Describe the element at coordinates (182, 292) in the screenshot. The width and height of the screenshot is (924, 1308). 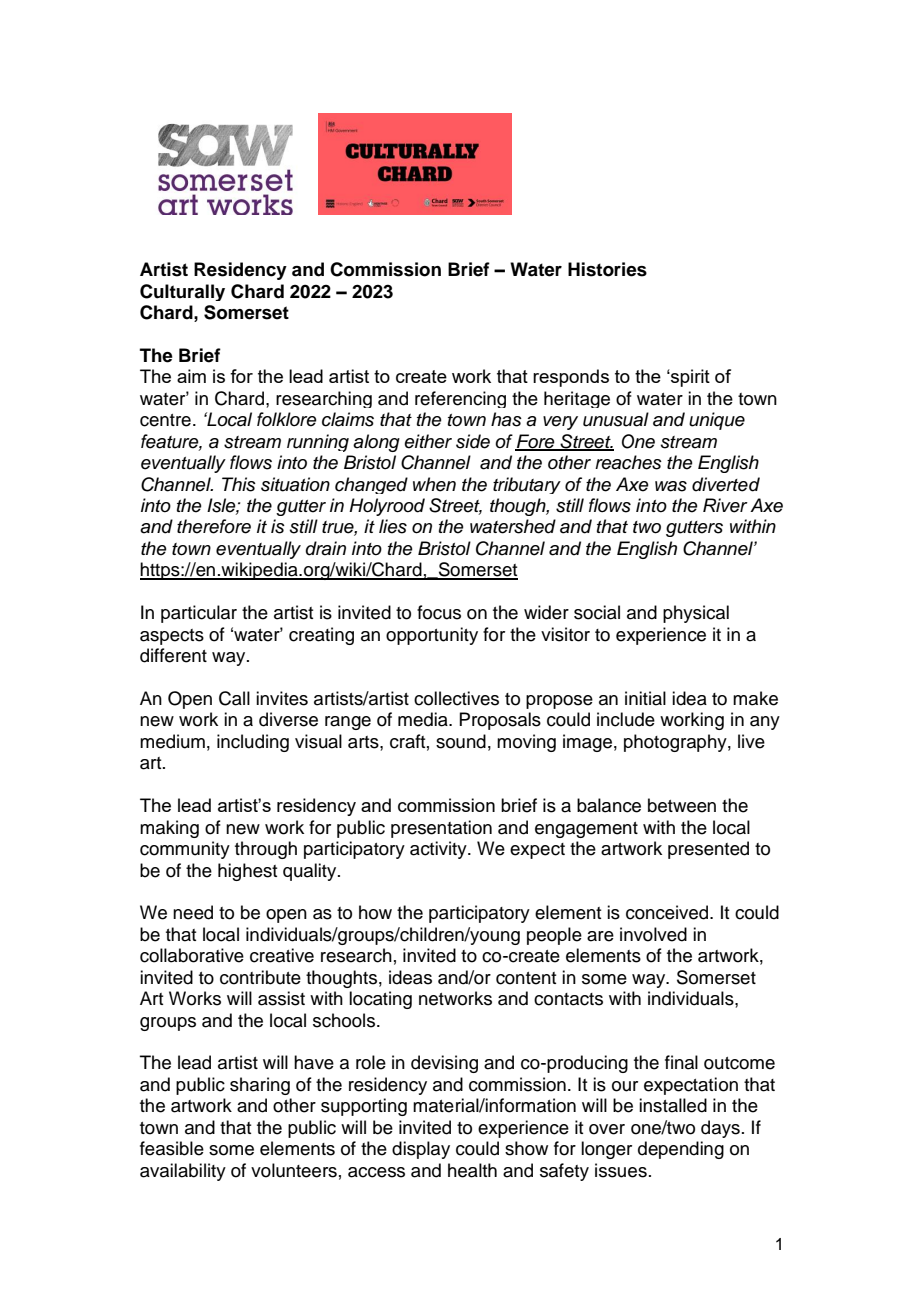
I see `Culturally` at that location.
